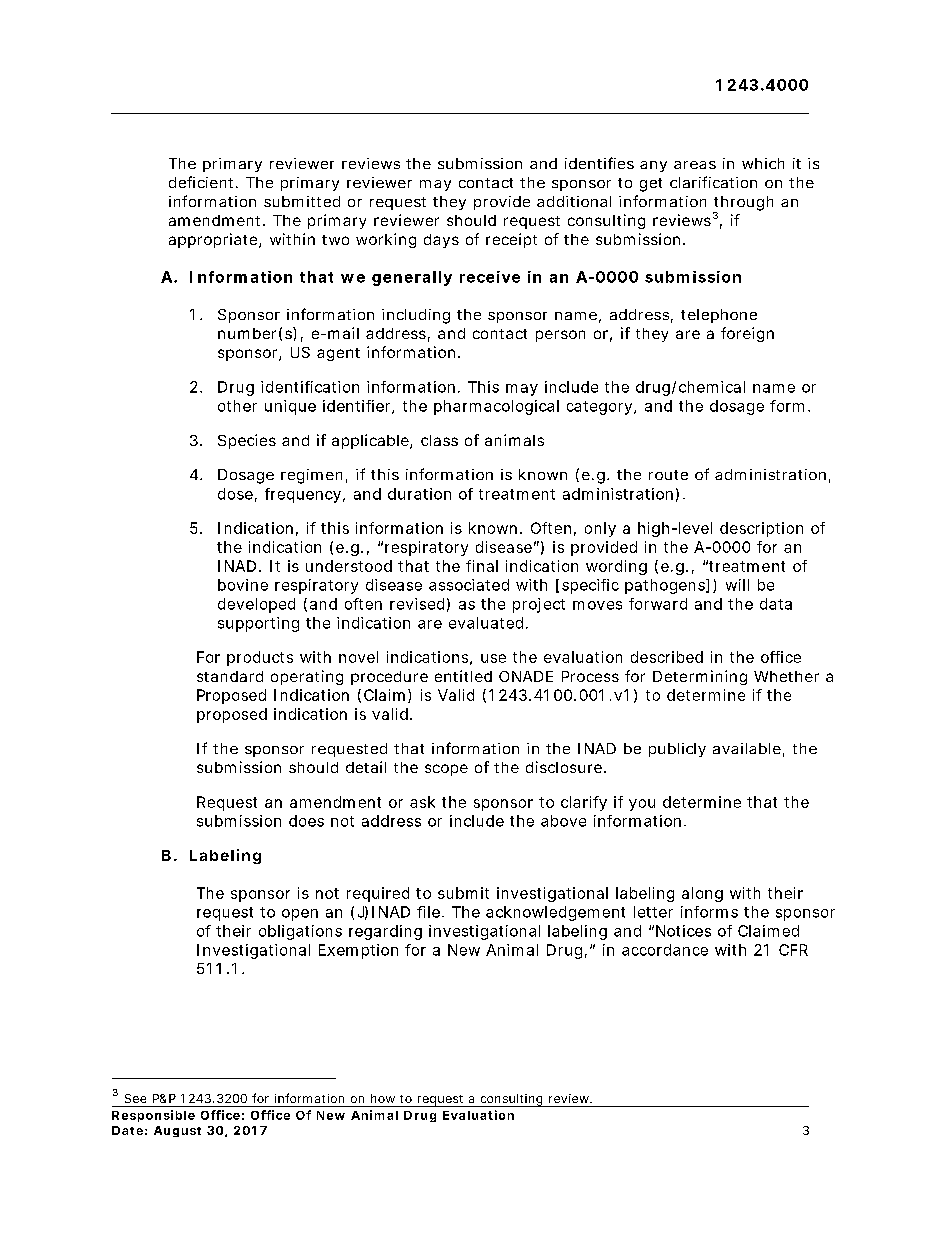 This screenshot has width=952, height=1233. What do you see at coordinates (441, 241) in the screenshot?
I see `days` at bounding box center [441, 241].
